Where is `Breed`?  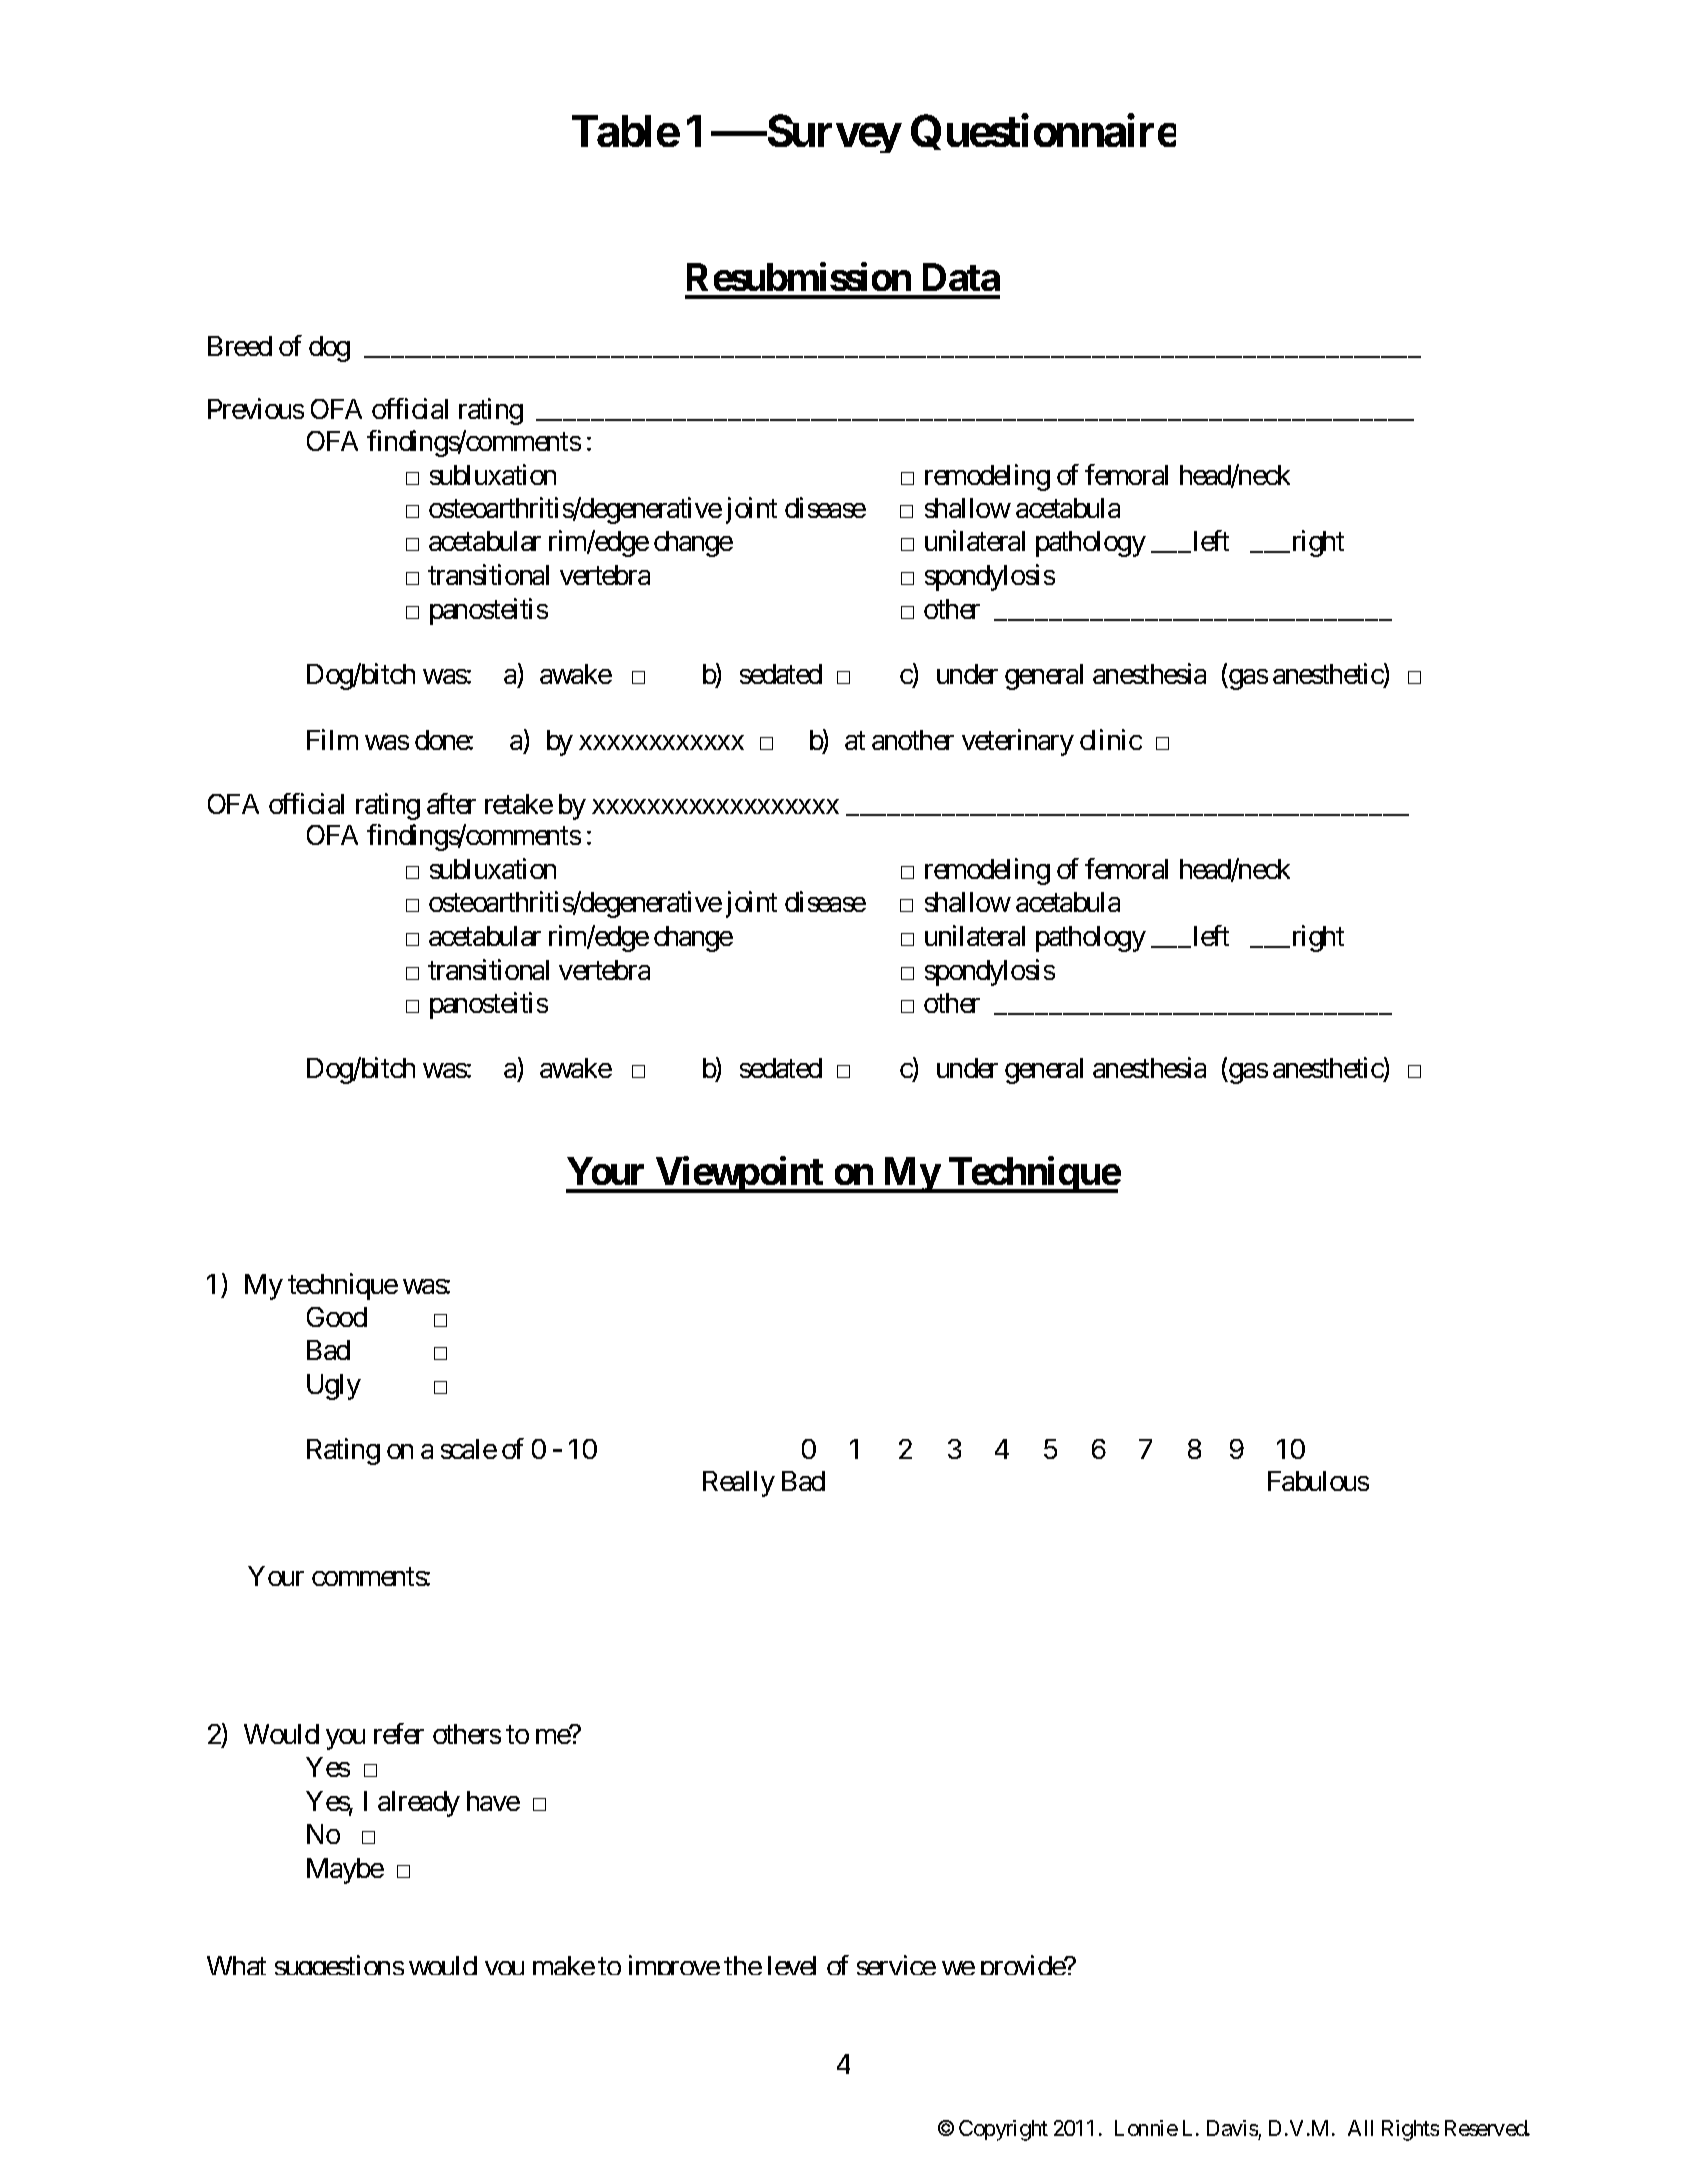
Breed is located at coordinates (240, 346).
